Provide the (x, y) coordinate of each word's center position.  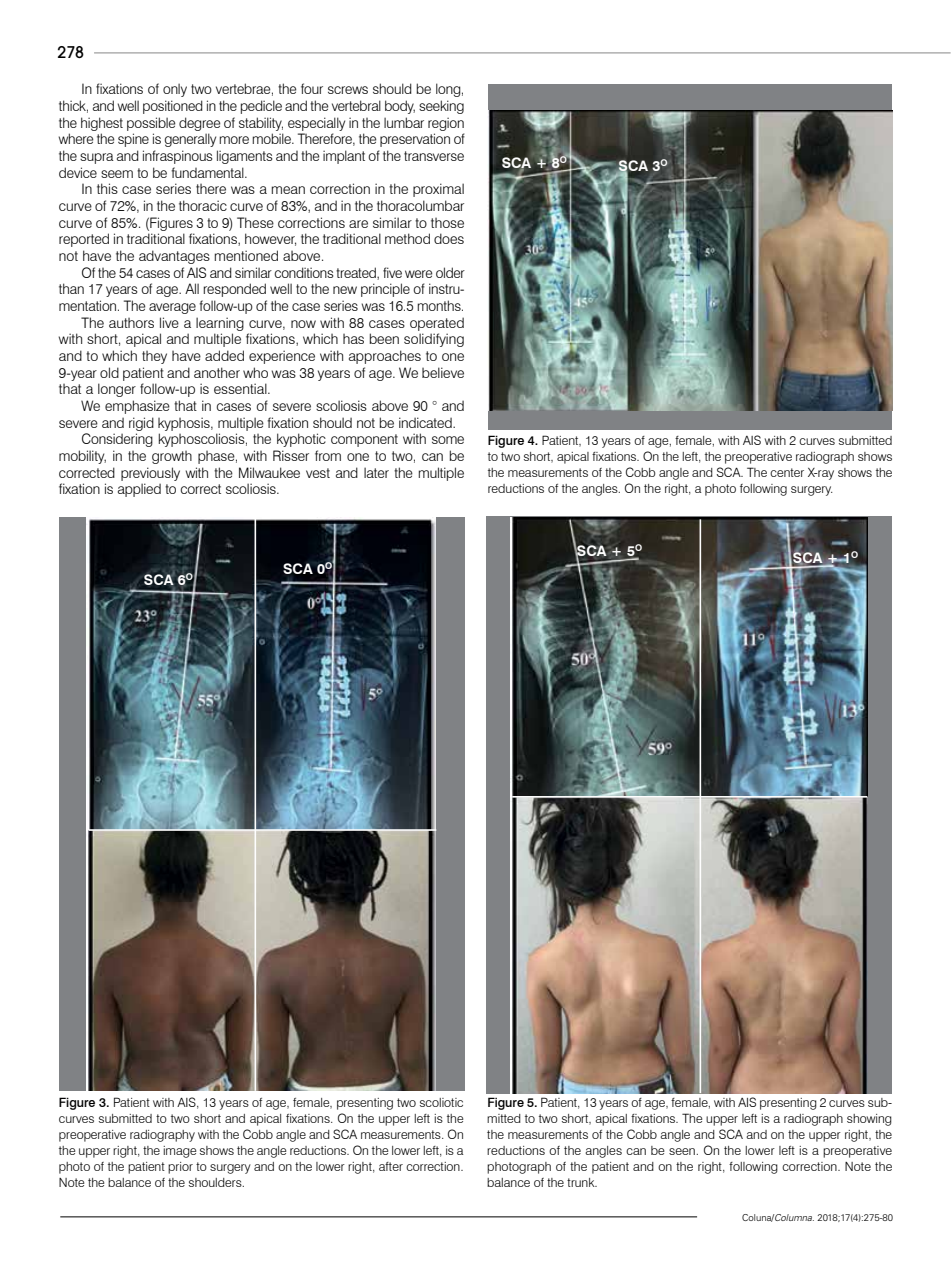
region (446, 124)
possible (151, 124)
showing (869, 1120)
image (179, 1152)
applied (139, 490)
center (787, 472)
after (391, 1166)
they (154, 357)
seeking (441, 107)
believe (443, 372)
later (376, 472)
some (448, 440)
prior (180, 1168)
